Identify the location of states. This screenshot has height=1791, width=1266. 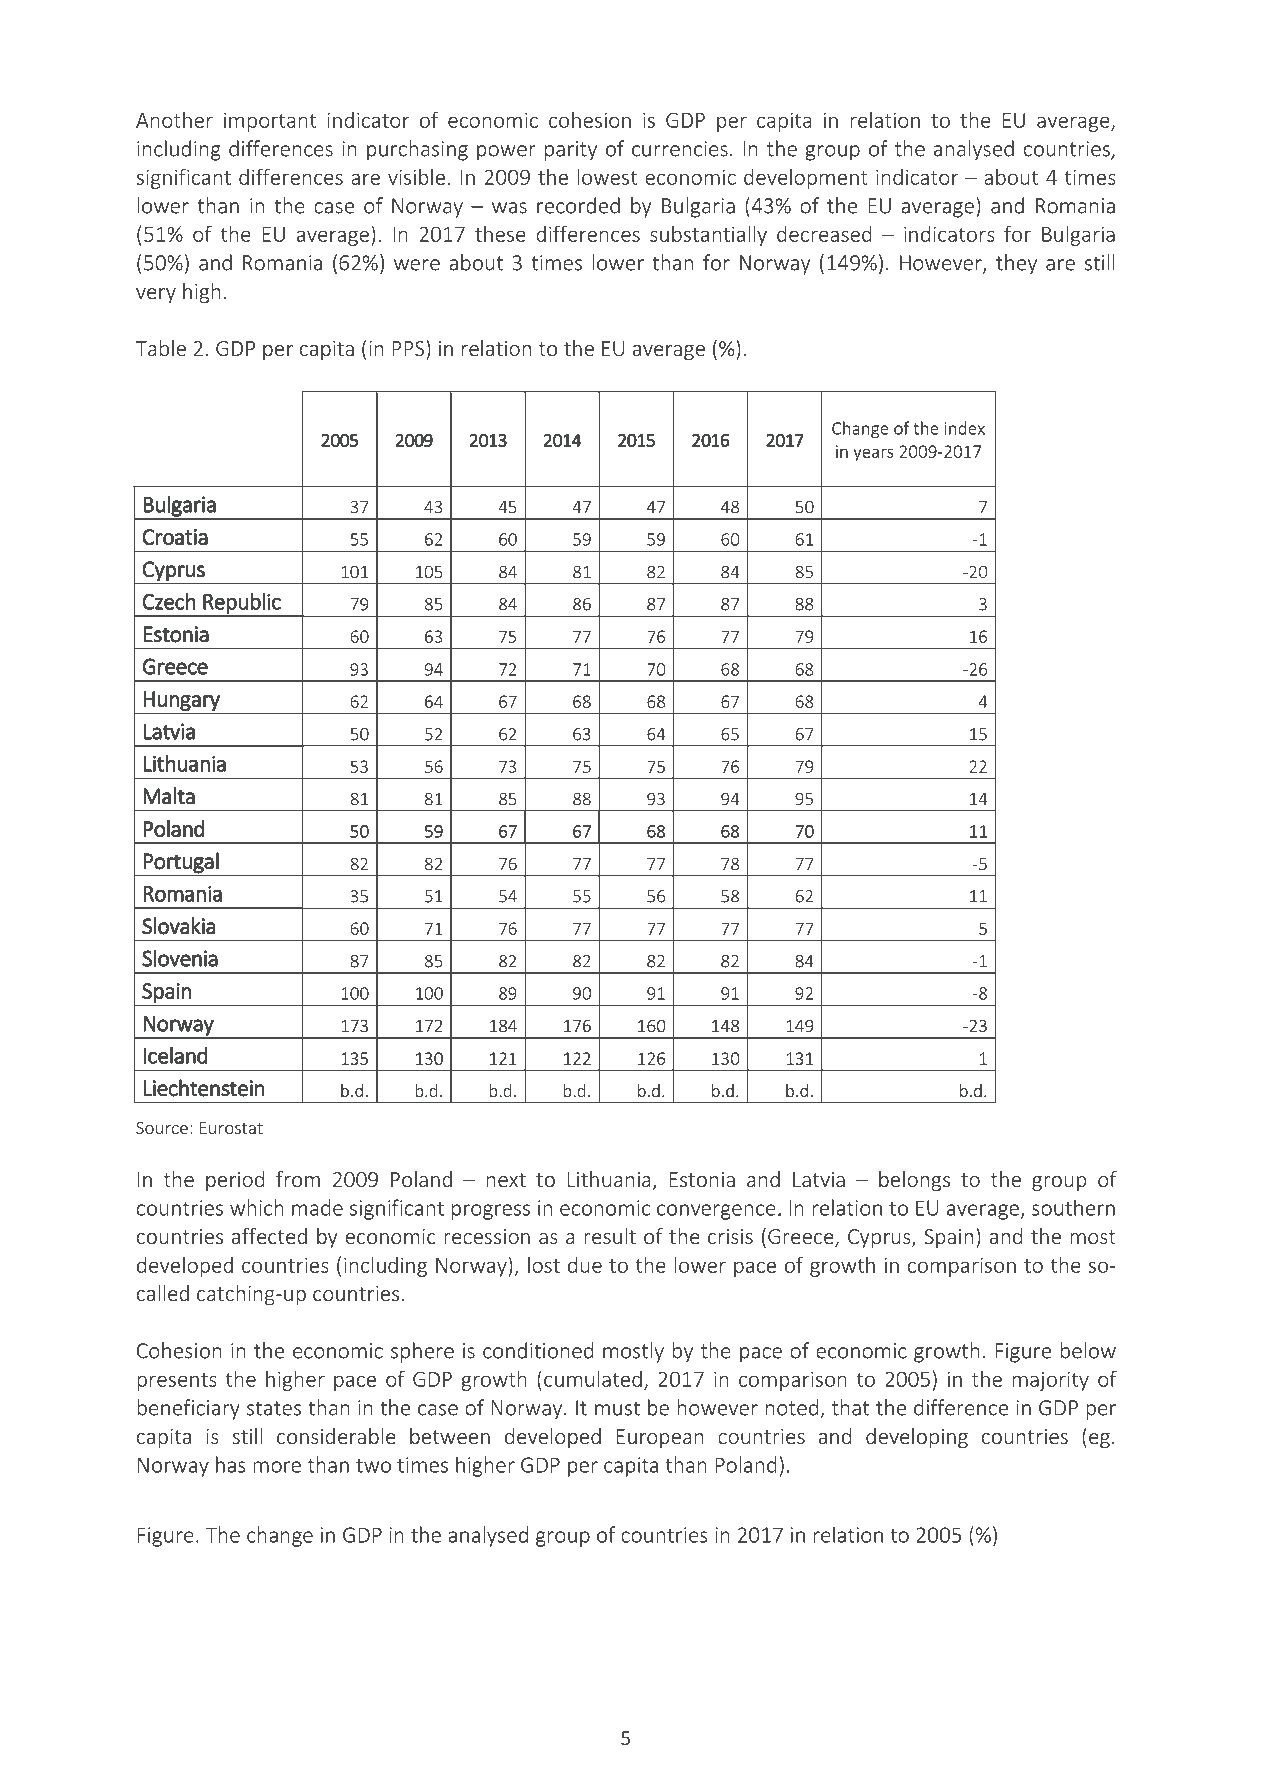
(274, 1408).
